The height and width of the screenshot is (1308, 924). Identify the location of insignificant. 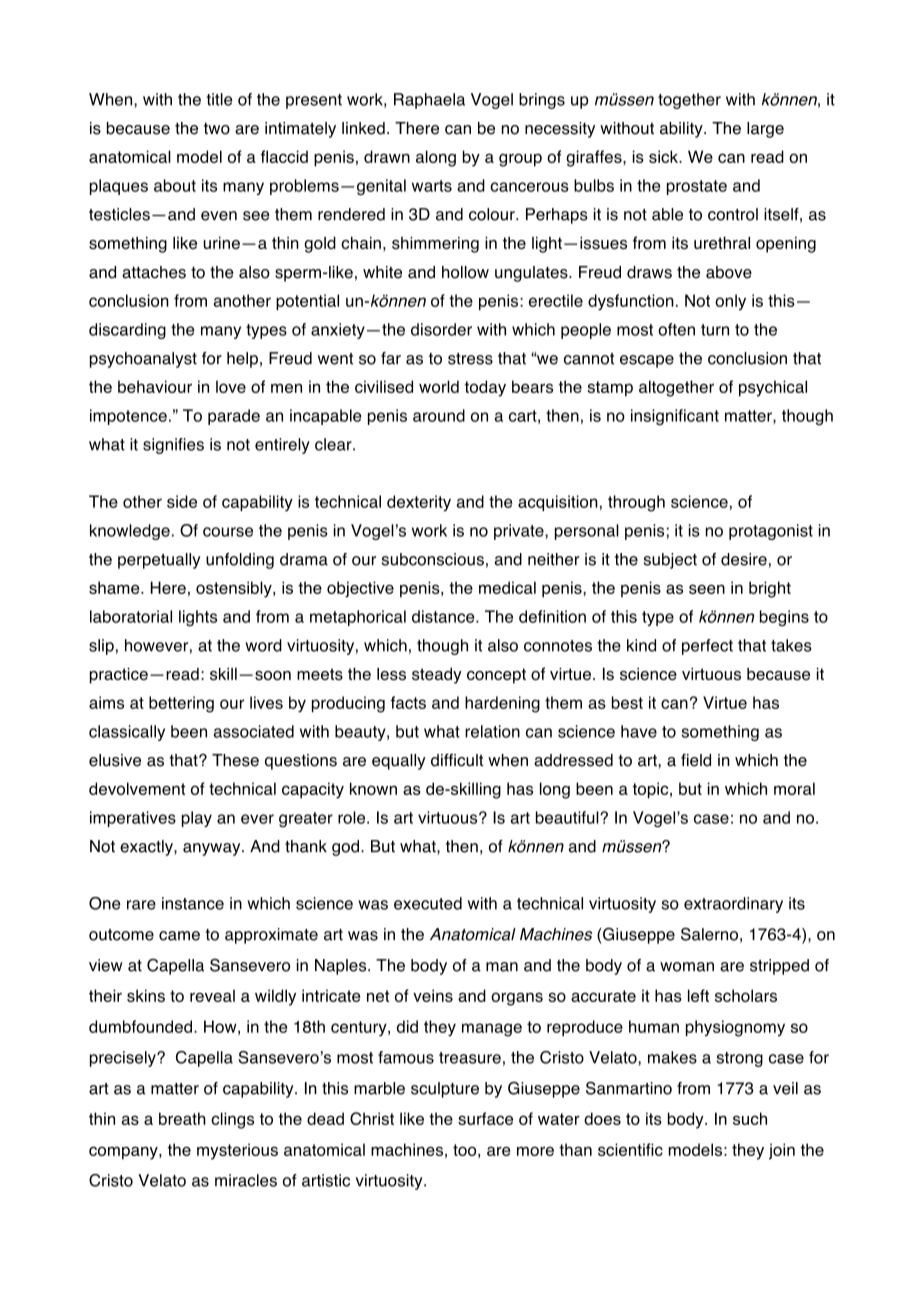
(675, 417).
